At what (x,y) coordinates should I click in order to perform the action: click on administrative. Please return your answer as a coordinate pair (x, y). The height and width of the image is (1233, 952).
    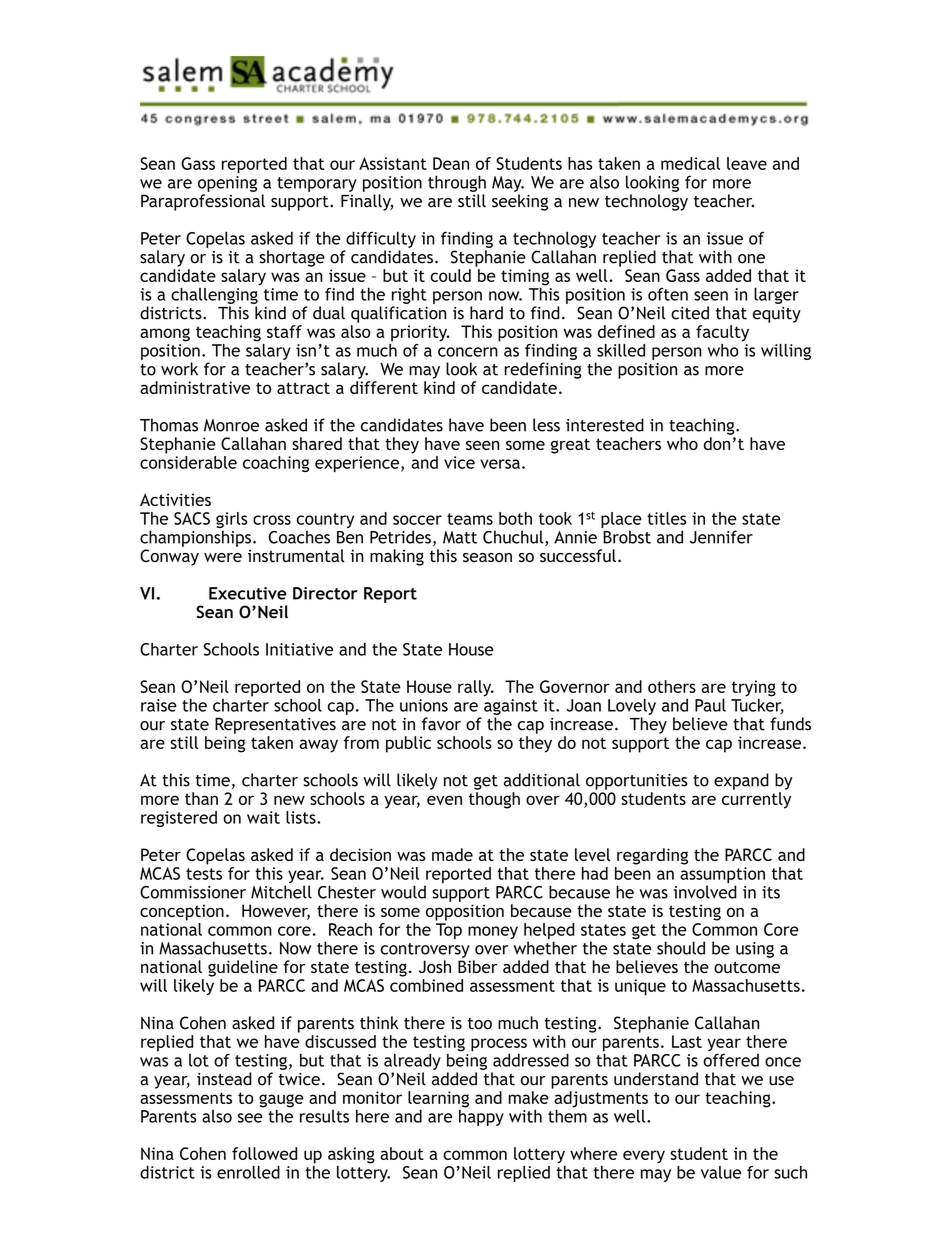
    Looking at the image, I should click on (195, 387).
